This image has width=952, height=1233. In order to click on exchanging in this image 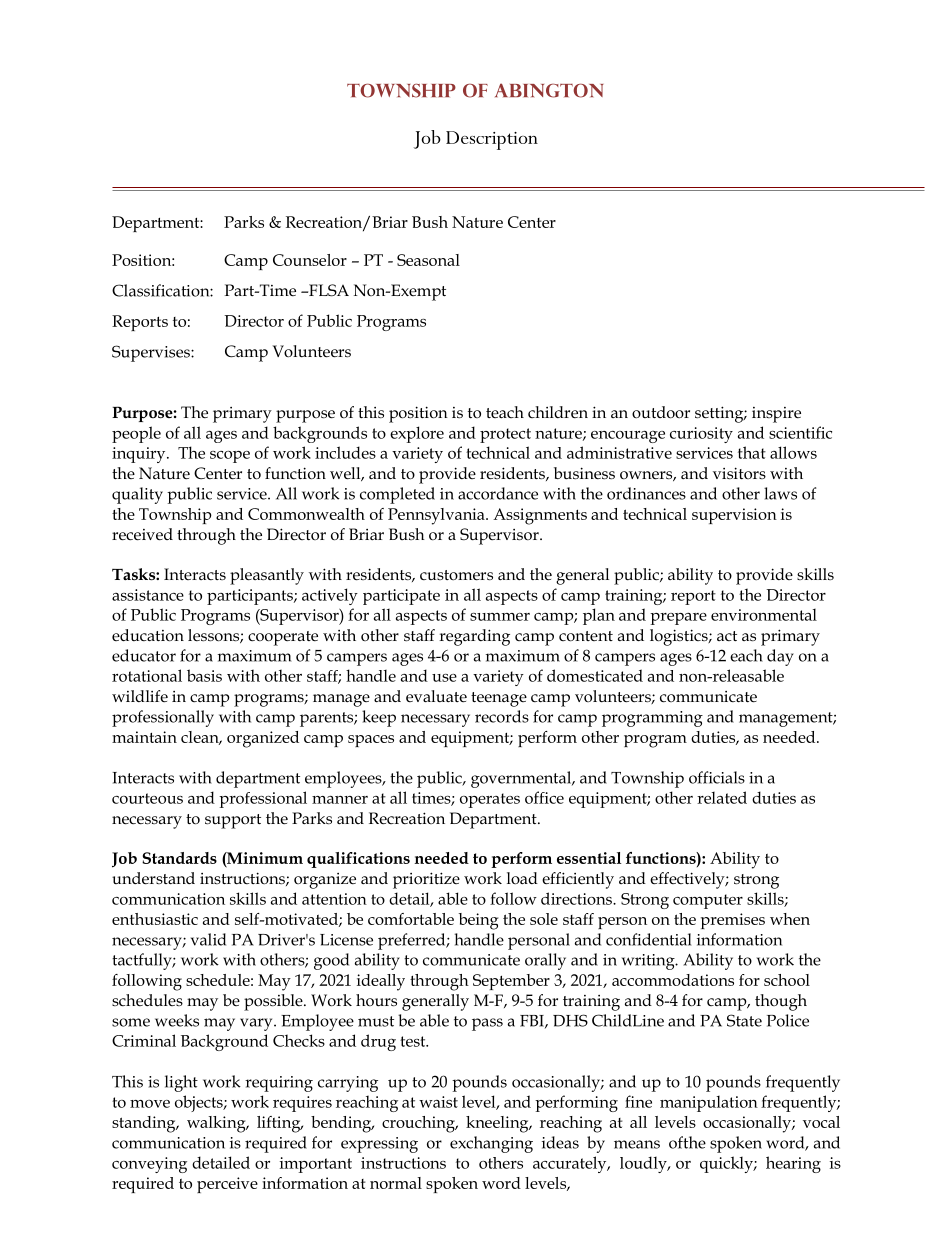, I will do `click(491, 1144)`.
